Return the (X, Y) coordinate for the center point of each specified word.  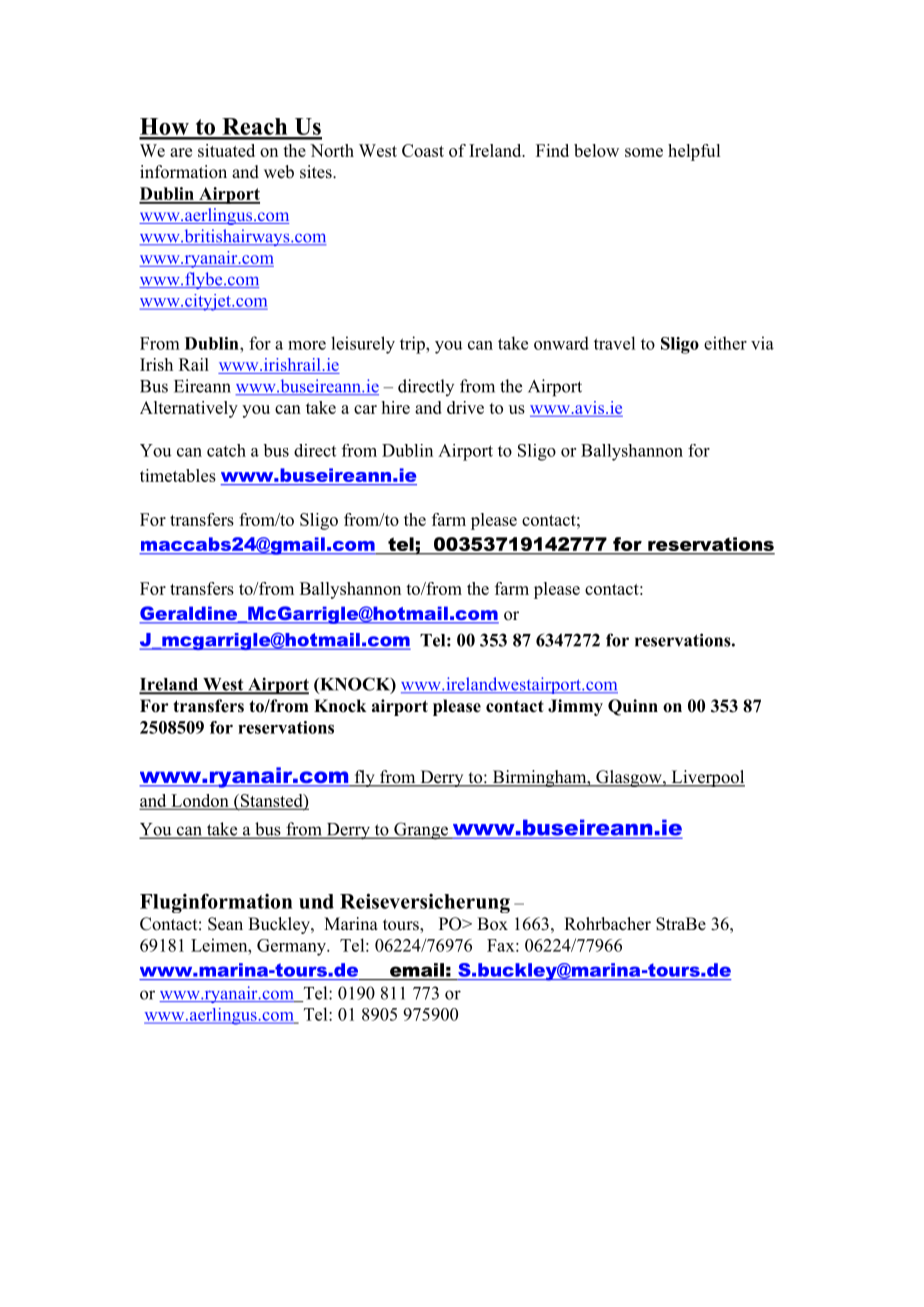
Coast (423, 150)
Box (492, 923)
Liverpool (707, 778)
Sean (225, 924)
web (279, 172)
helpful (694, 152)
